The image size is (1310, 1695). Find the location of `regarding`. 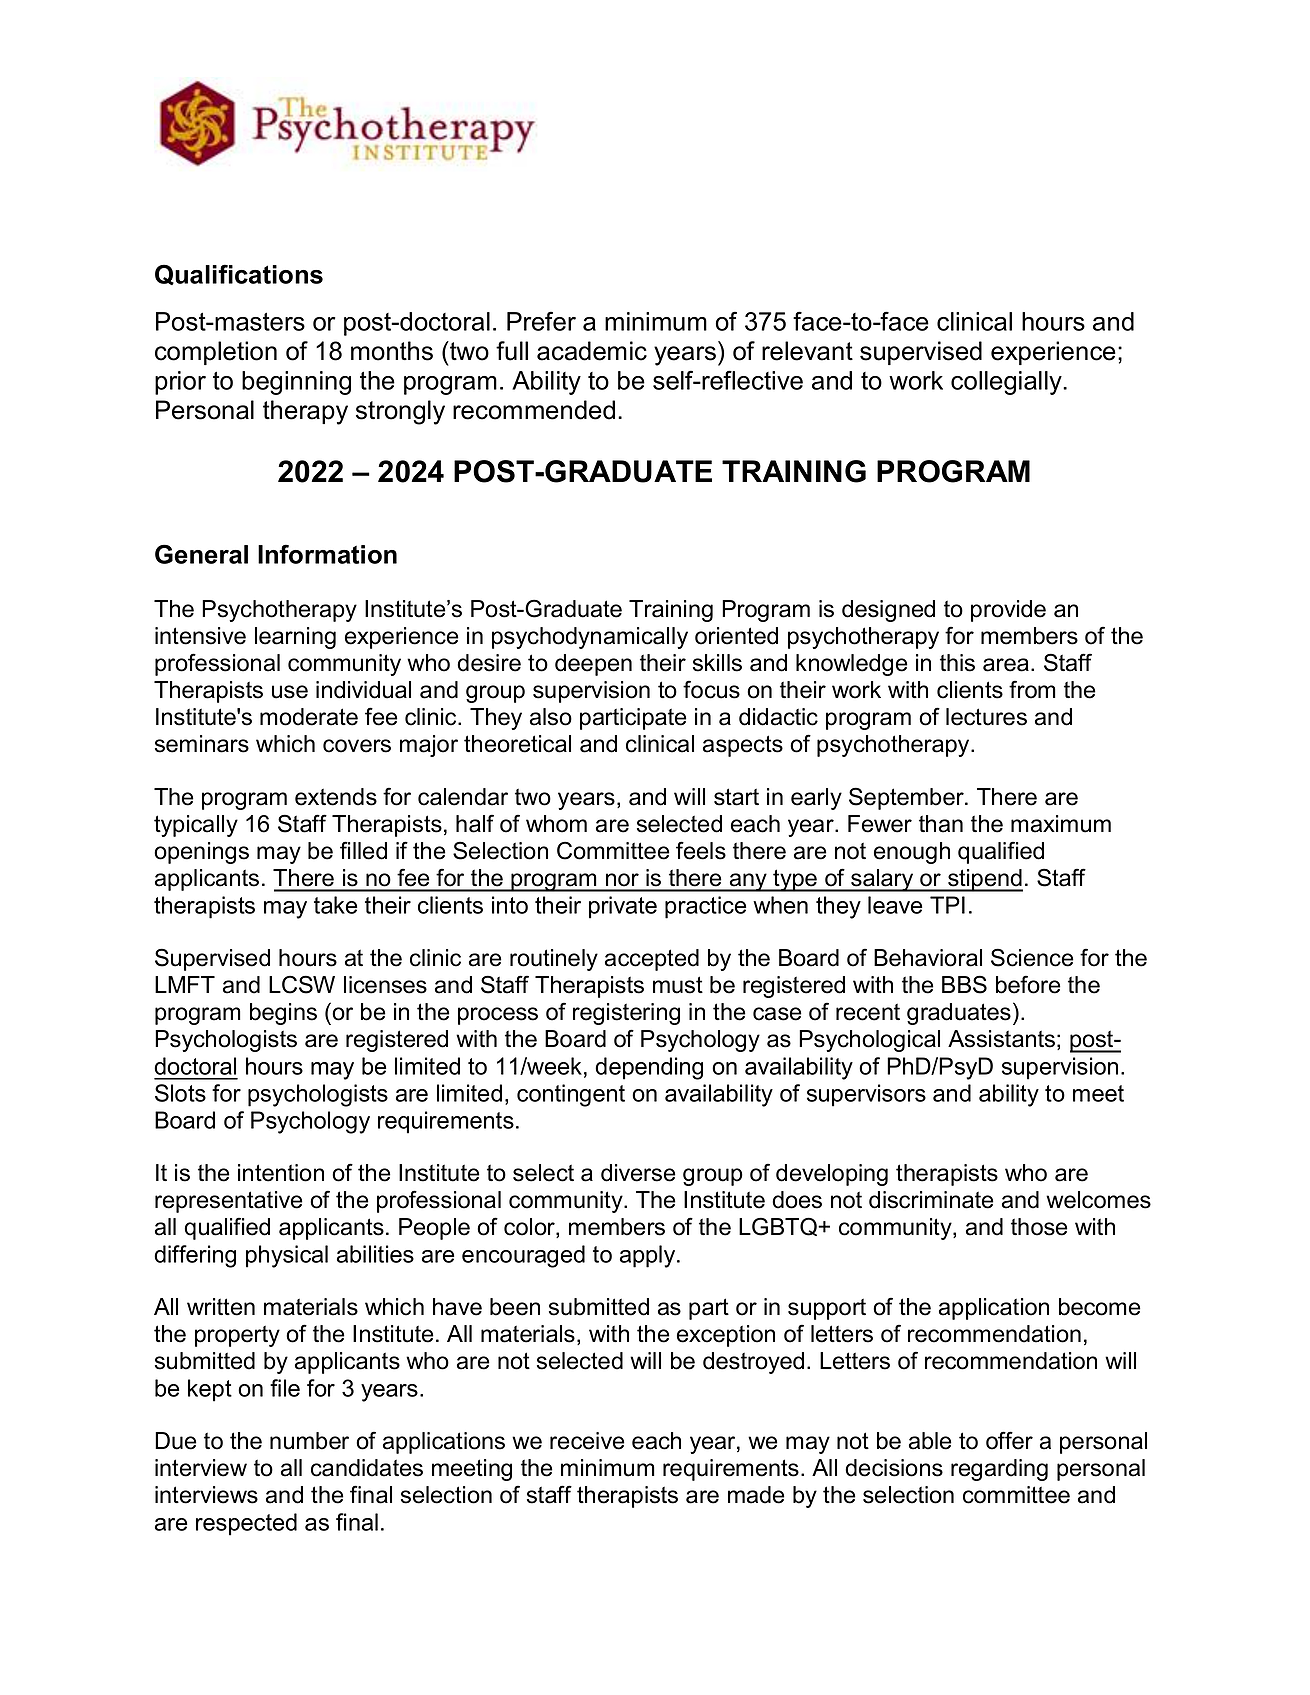

regarding is located at coordinates (999, 1470).
